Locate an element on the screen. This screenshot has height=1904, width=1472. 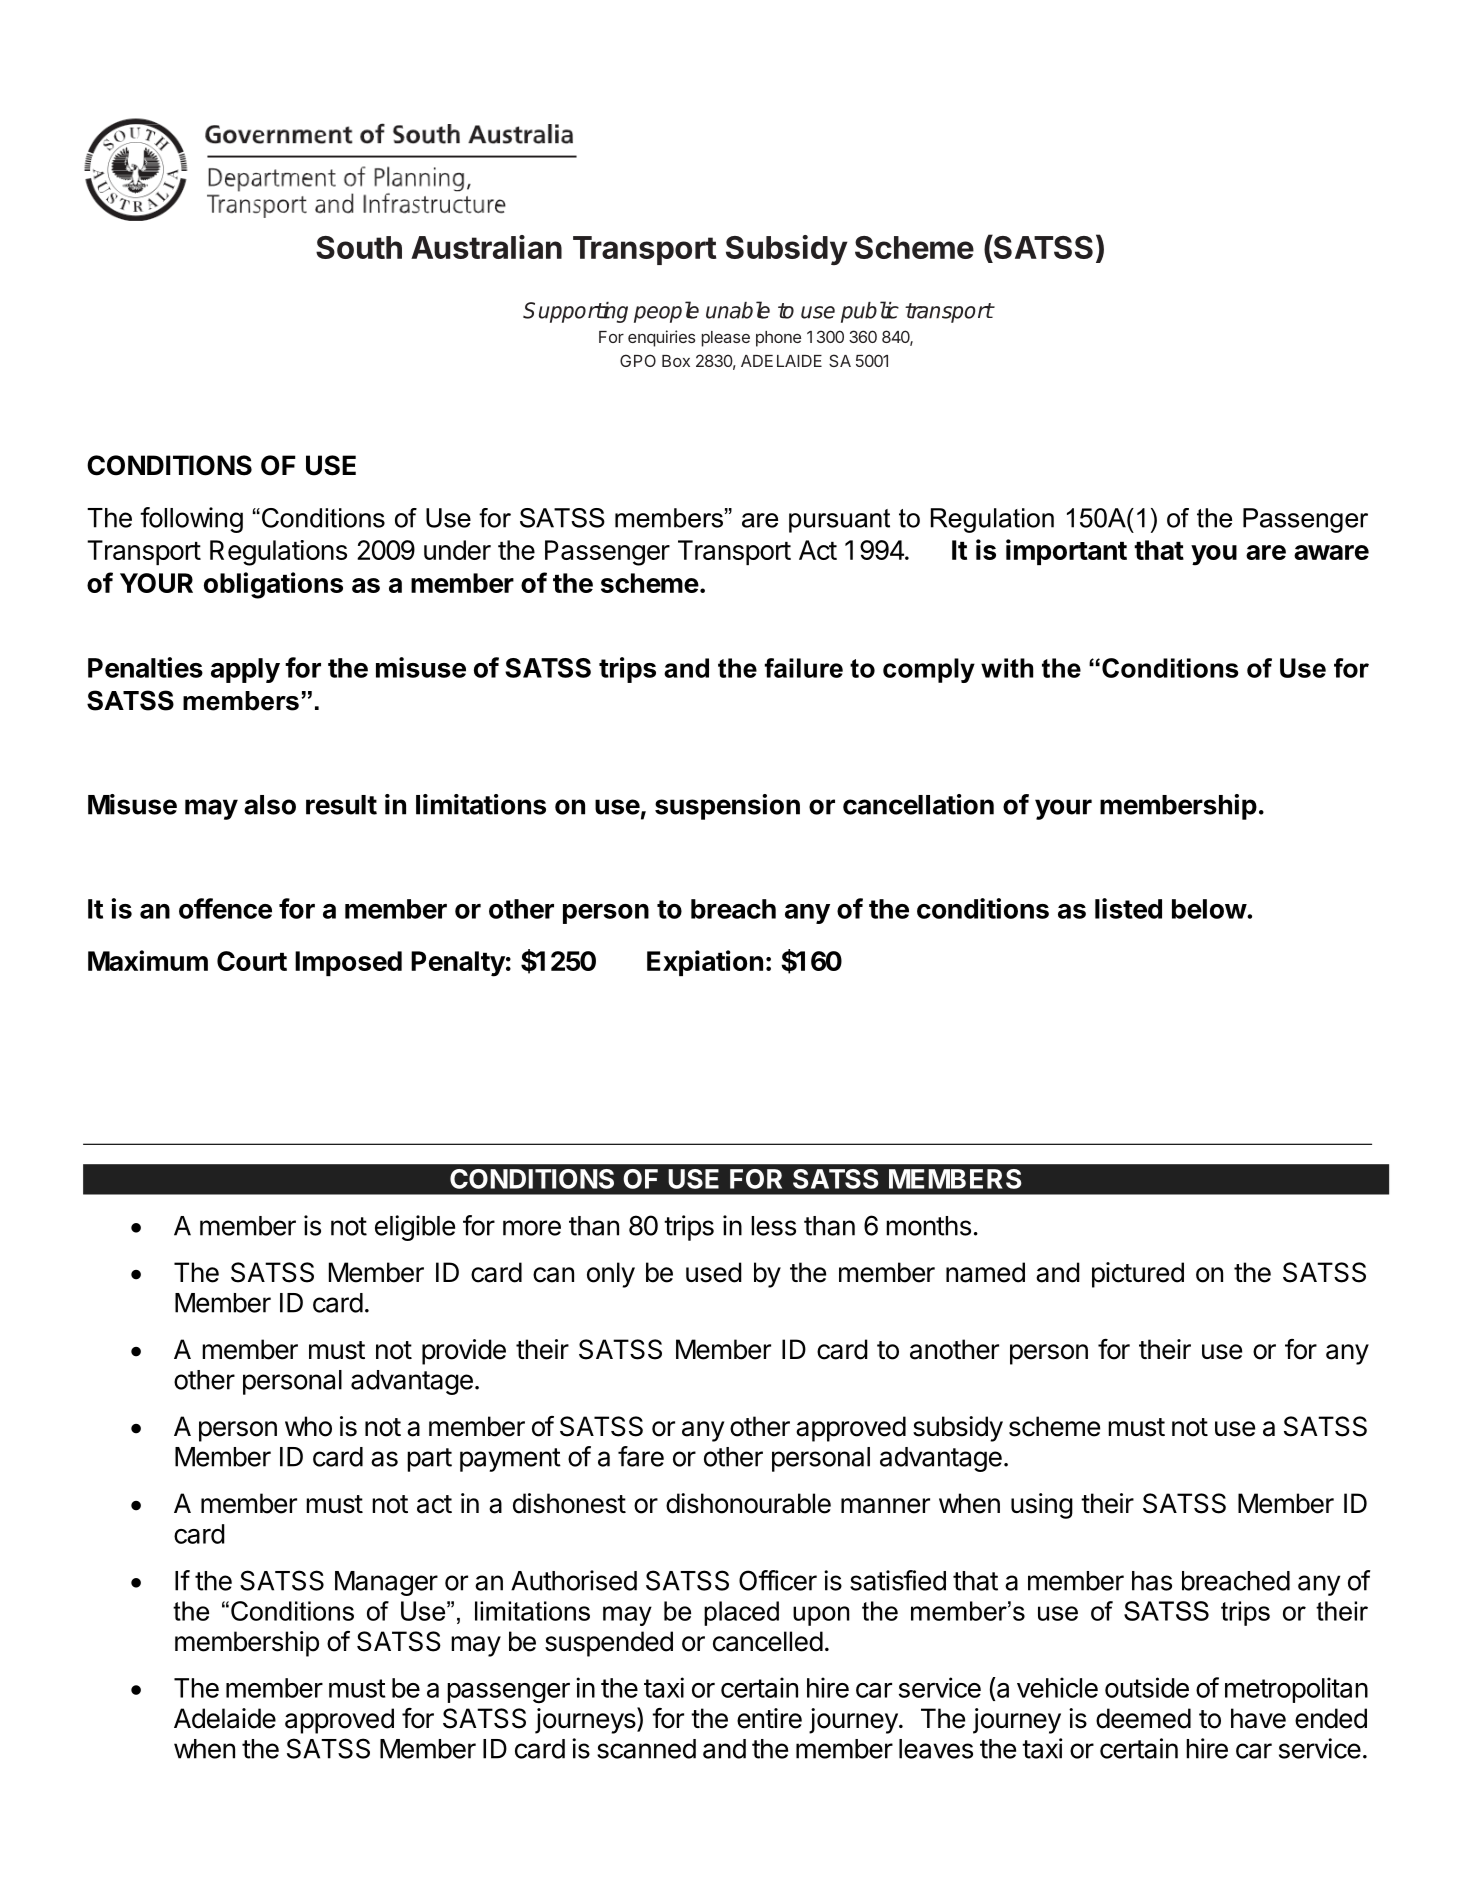
South is located at coordinates (359, 247).
